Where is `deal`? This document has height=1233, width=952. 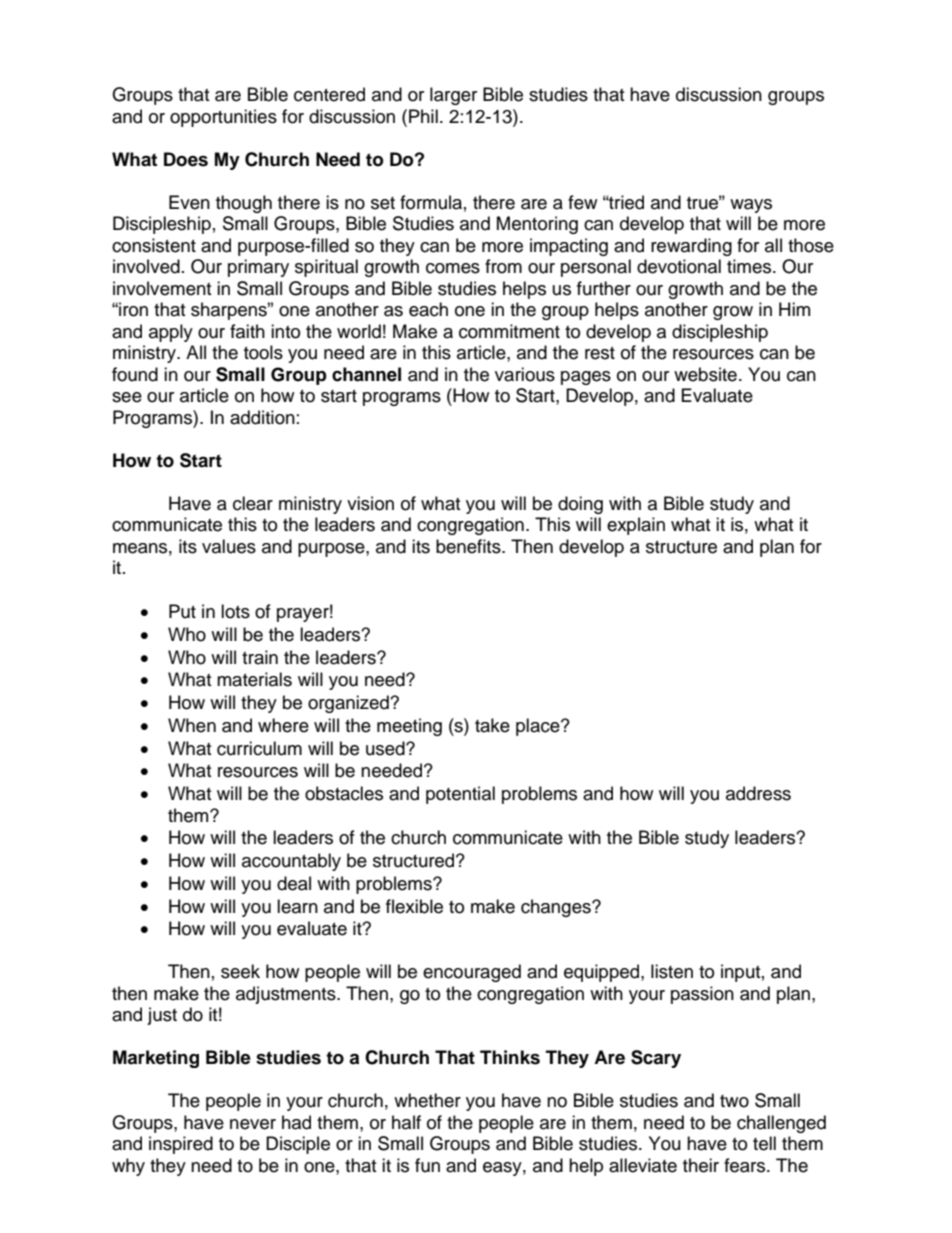
deal is located at coordinates (294, 883).
